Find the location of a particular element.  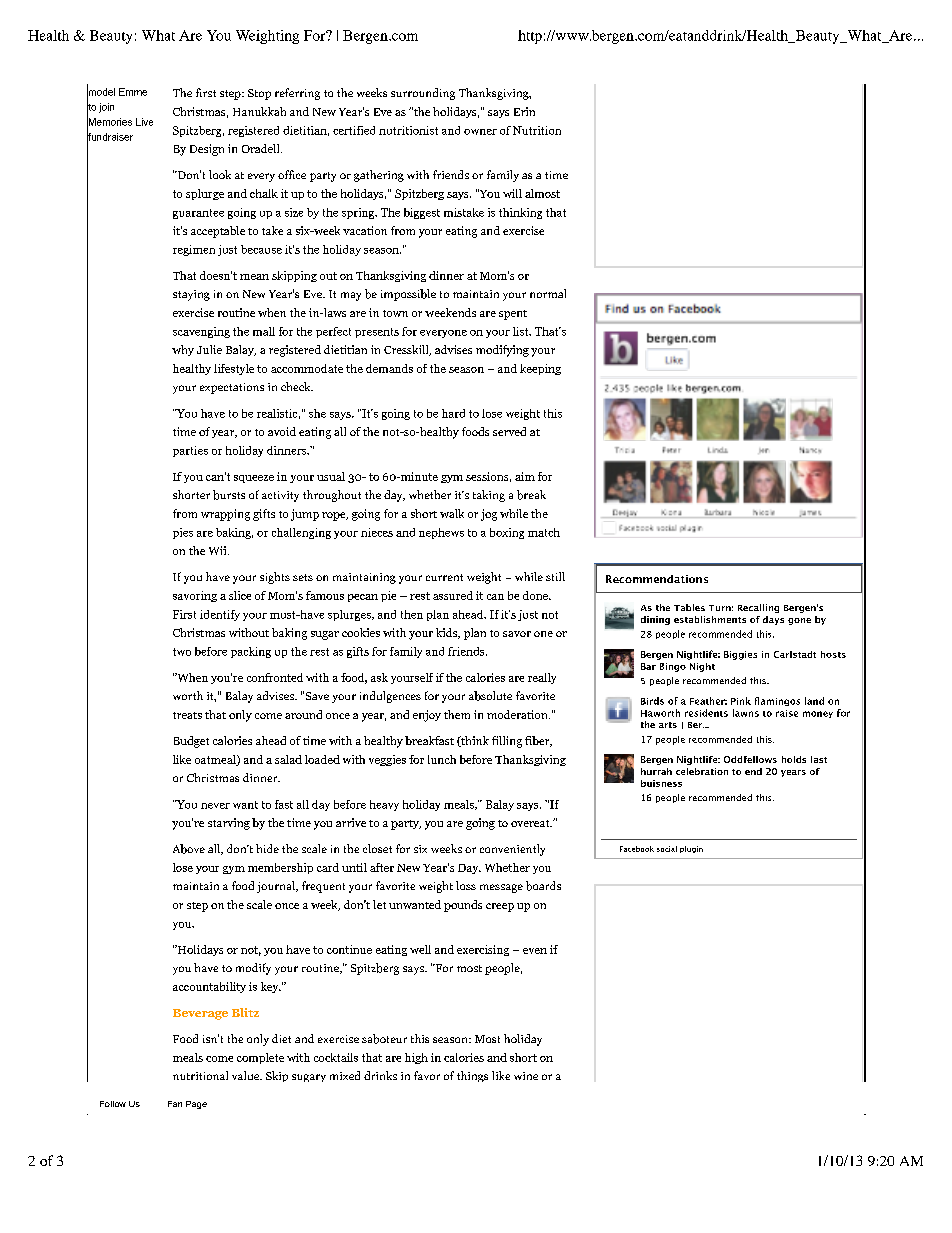

will is located at coordinates (512, 193).
